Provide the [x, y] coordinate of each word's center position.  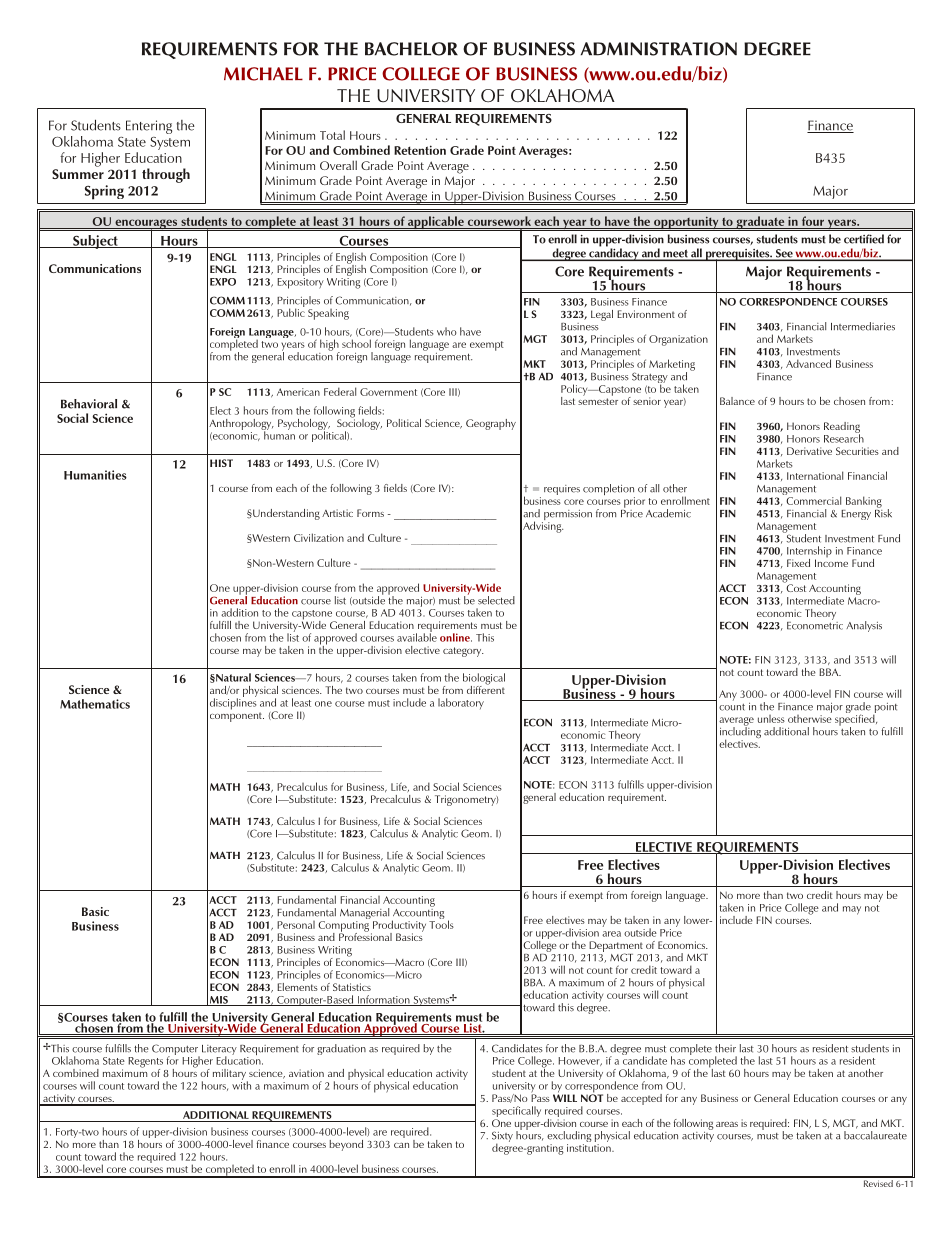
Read [835, 426]
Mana [352, 913]
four [813, 221]
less [777, 719]
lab [444, 702]
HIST [221, 463]
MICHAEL [263, 74]
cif [513, 1110]
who [447, 331]
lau [877, 1135]
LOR [441, 49]
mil [219, 1073]
